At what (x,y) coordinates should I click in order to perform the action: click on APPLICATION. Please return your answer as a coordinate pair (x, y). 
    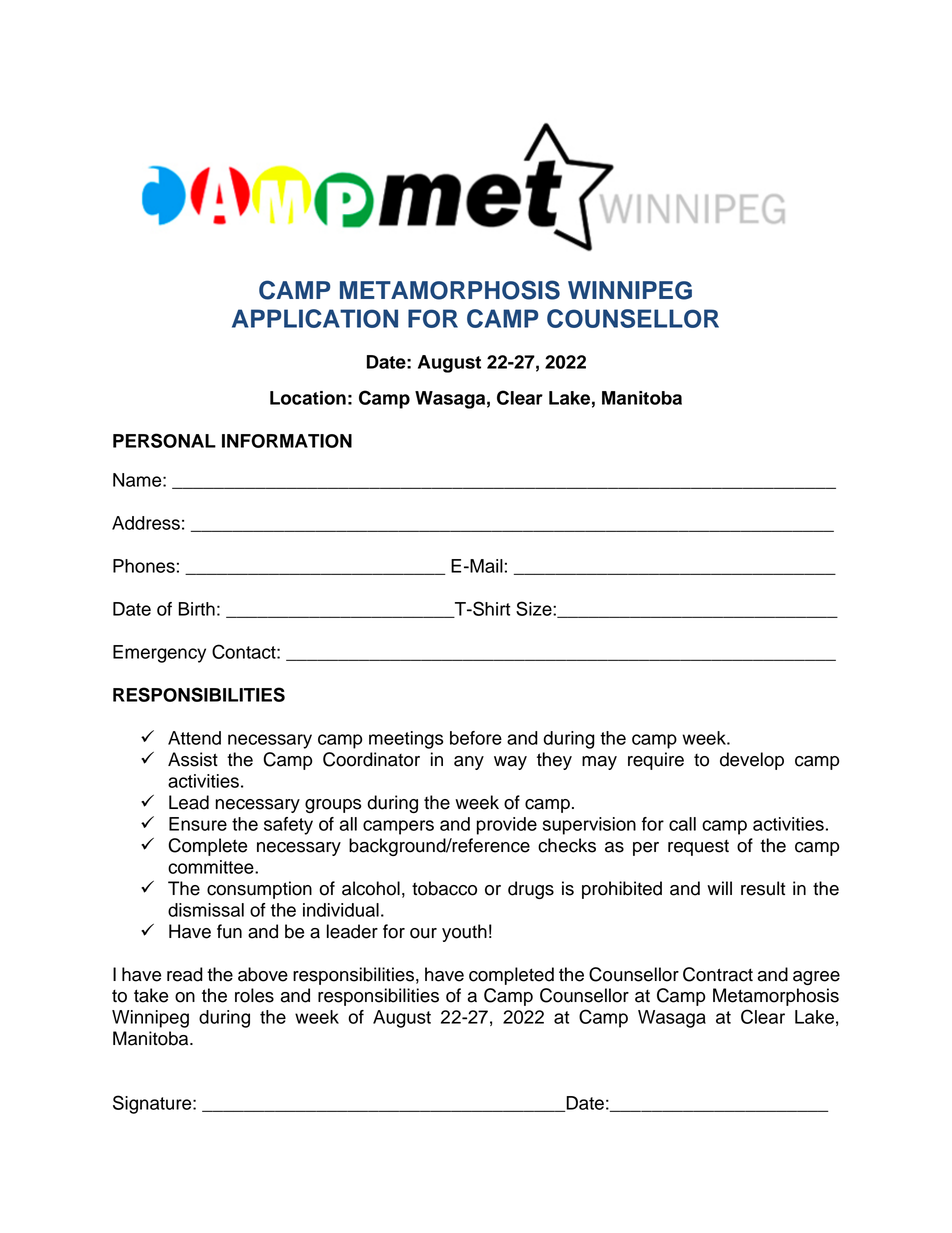
    Looking at the image, I should click on (315, 318).
